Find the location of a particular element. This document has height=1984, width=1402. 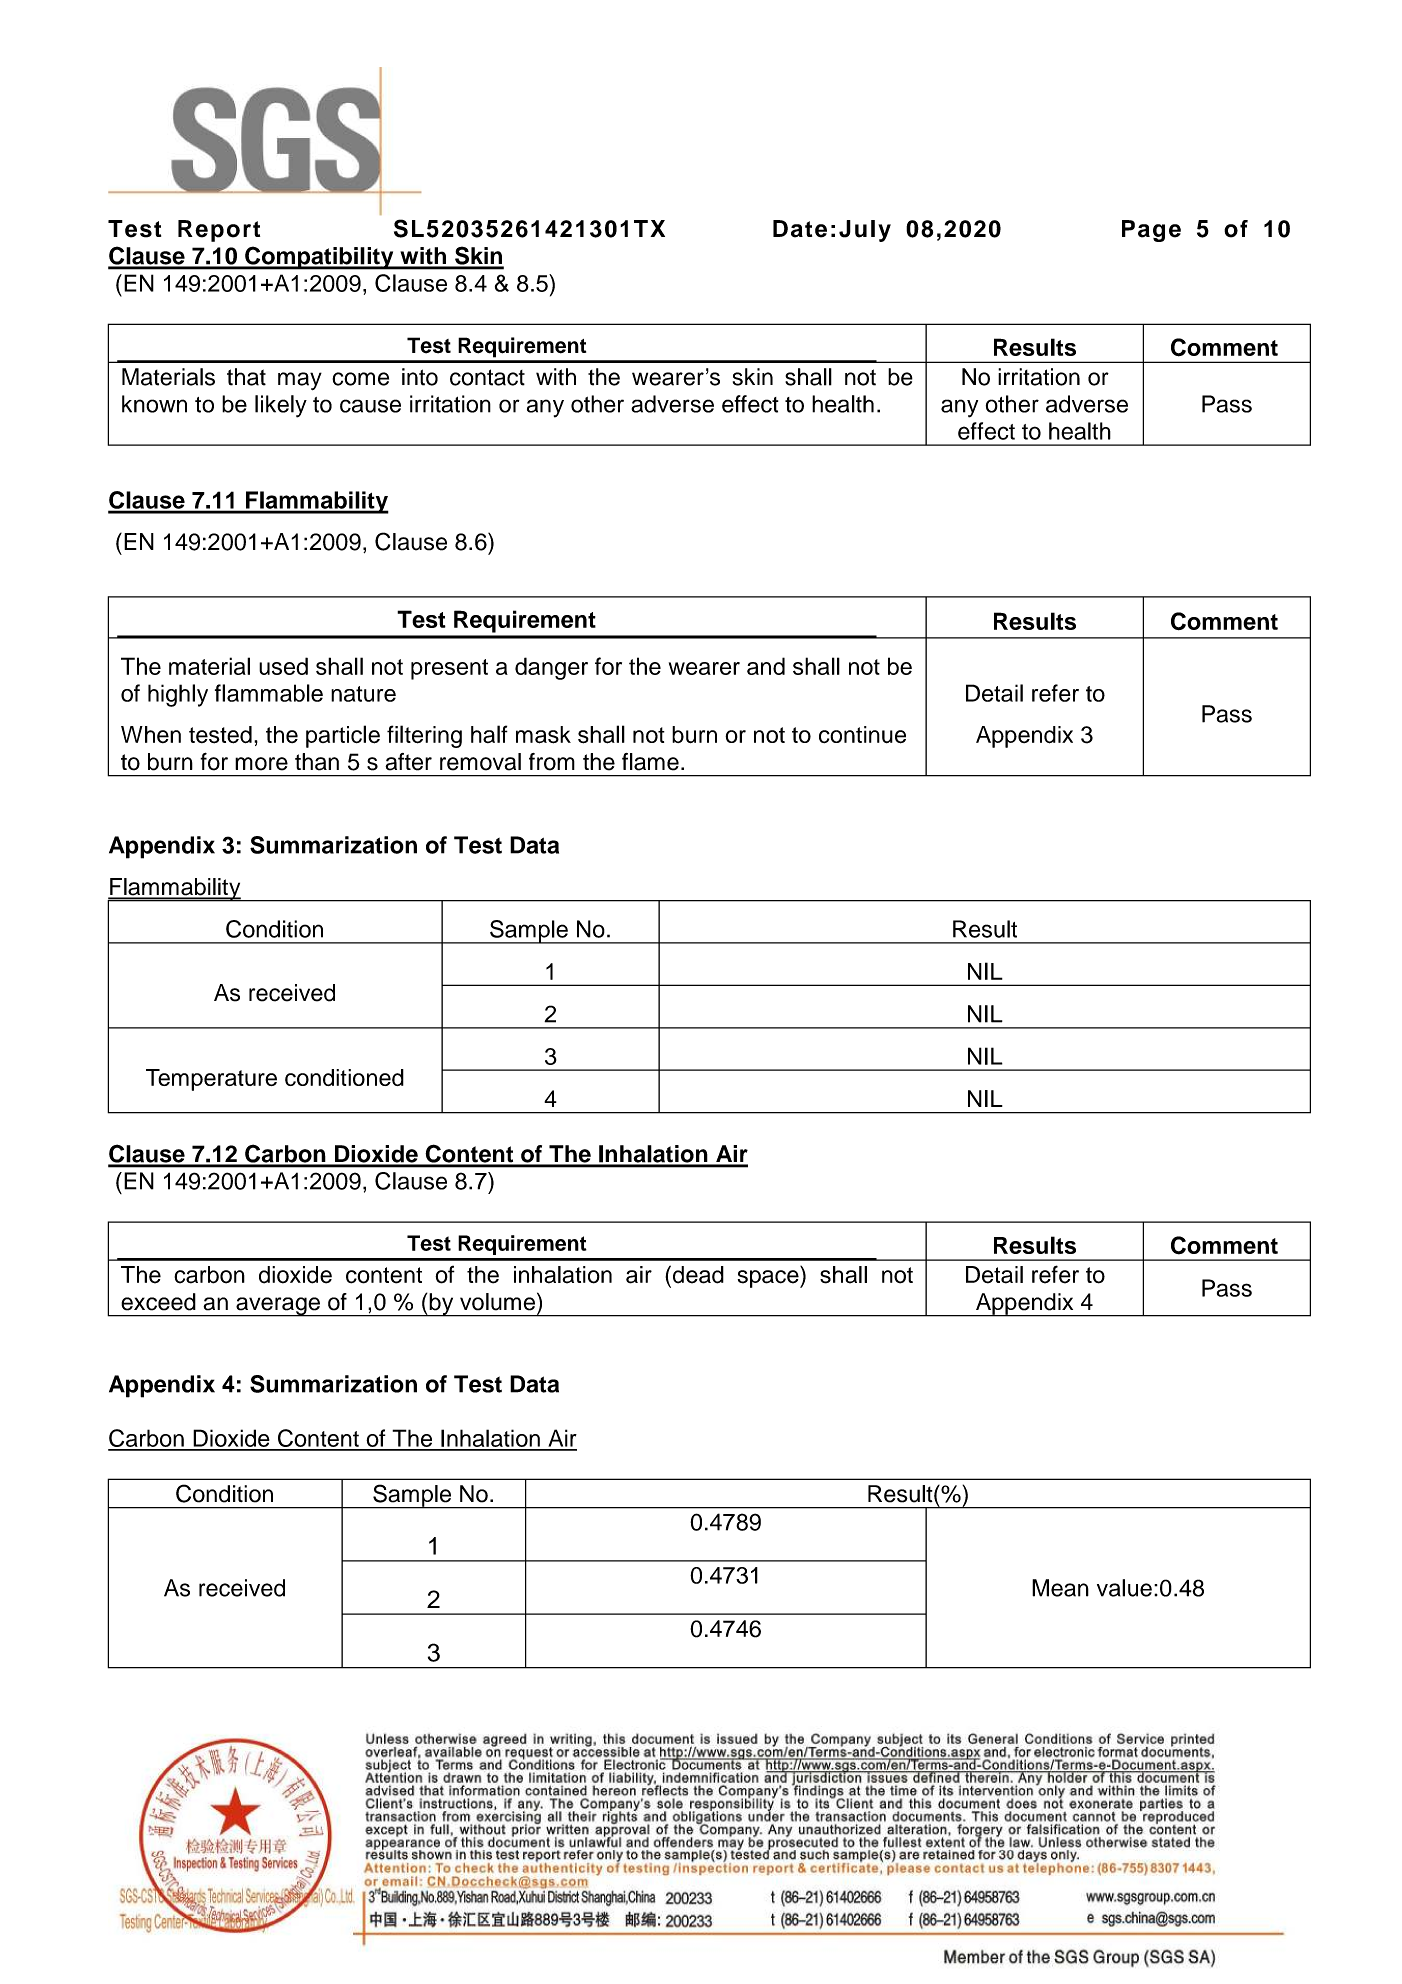

Compatibility is located at coordinates (319, 258).
